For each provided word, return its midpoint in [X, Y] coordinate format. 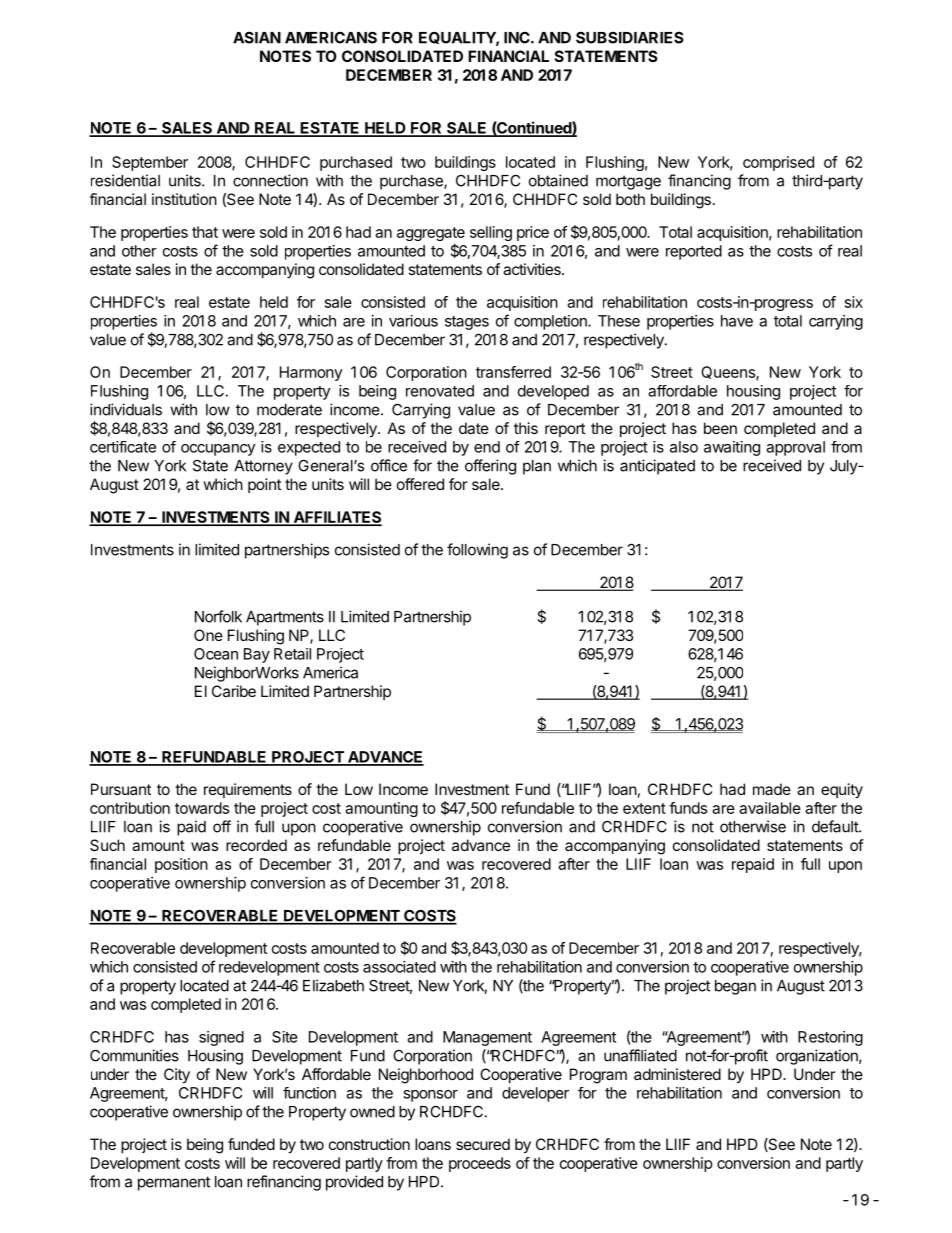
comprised [778, 163]
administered [677, 1074]
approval [795, 448]
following [477, 551]
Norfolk [218, 616]
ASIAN [257, 37]
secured [483, 1144]
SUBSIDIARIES [630, 37]
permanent [174, 1183]
